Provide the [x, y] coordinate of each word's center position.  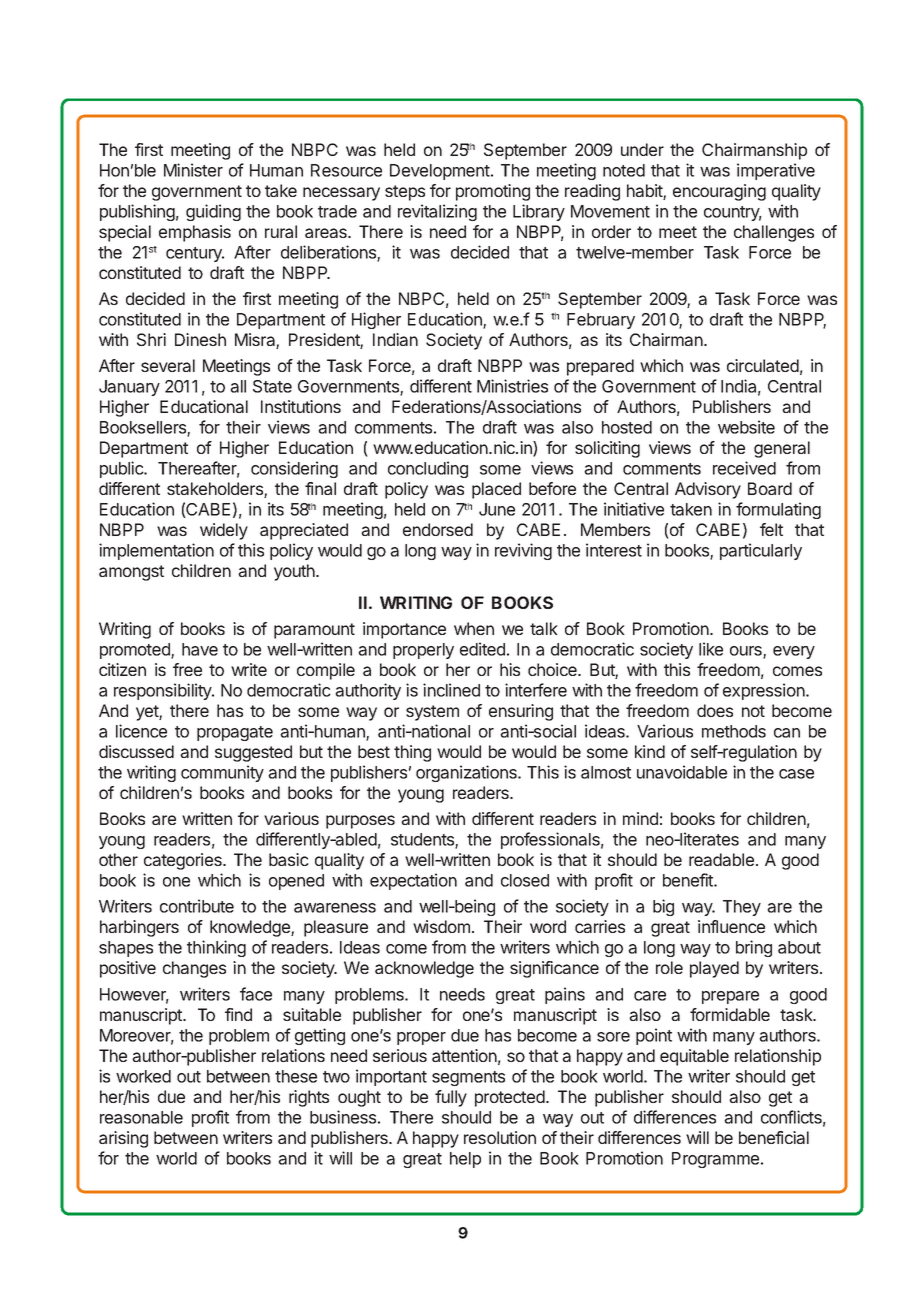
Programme [717, 1160]
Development [441, 172]
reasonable [141, 1117]
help [465, 1160]
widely [224, 531]
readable [723, 859]
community [222, 773]
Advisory [708, 490]
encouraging [719, 192]
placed [496, 490]
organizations [467, 773]
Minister [193, 170]
